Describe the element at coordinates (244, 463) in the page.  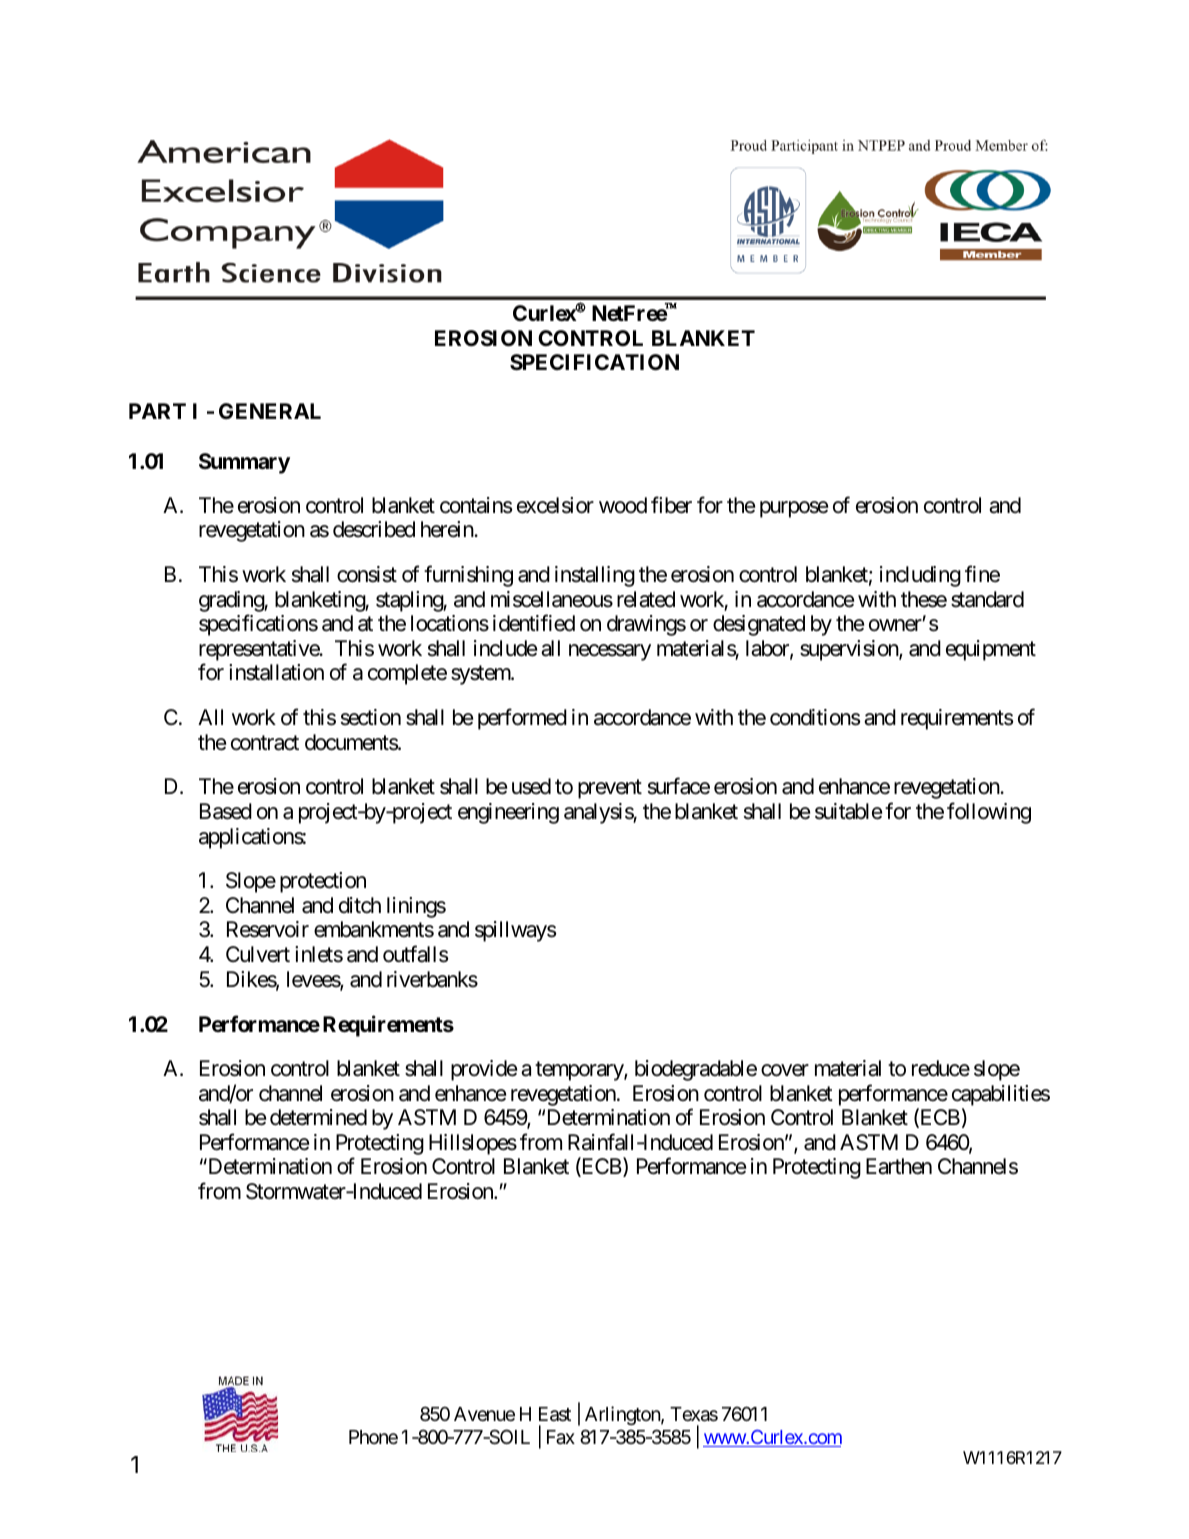
I see `Summary` at that location.
